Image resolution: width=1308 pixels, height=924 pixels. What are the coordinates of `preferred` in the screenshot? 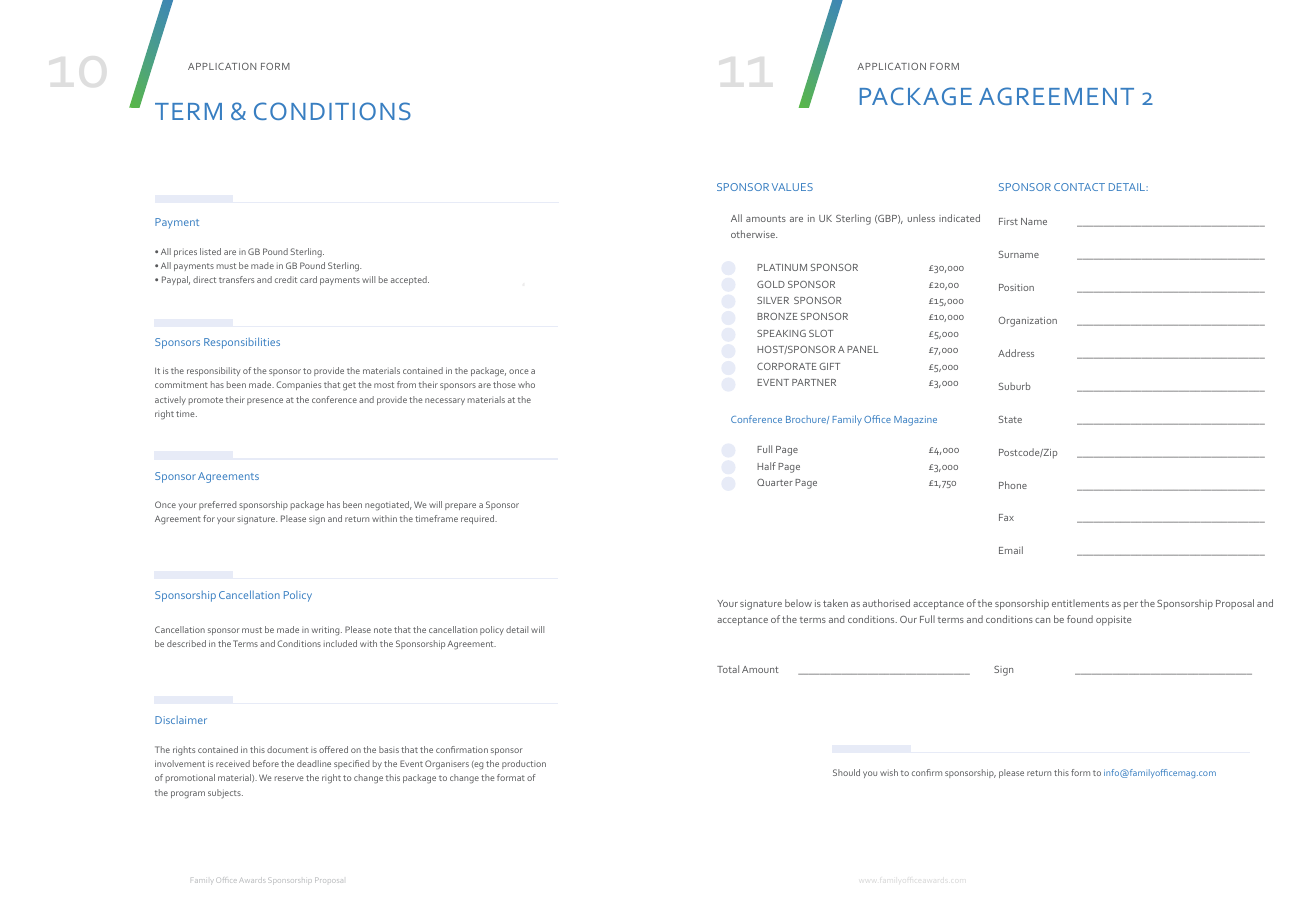 It's located at (217, 505).
